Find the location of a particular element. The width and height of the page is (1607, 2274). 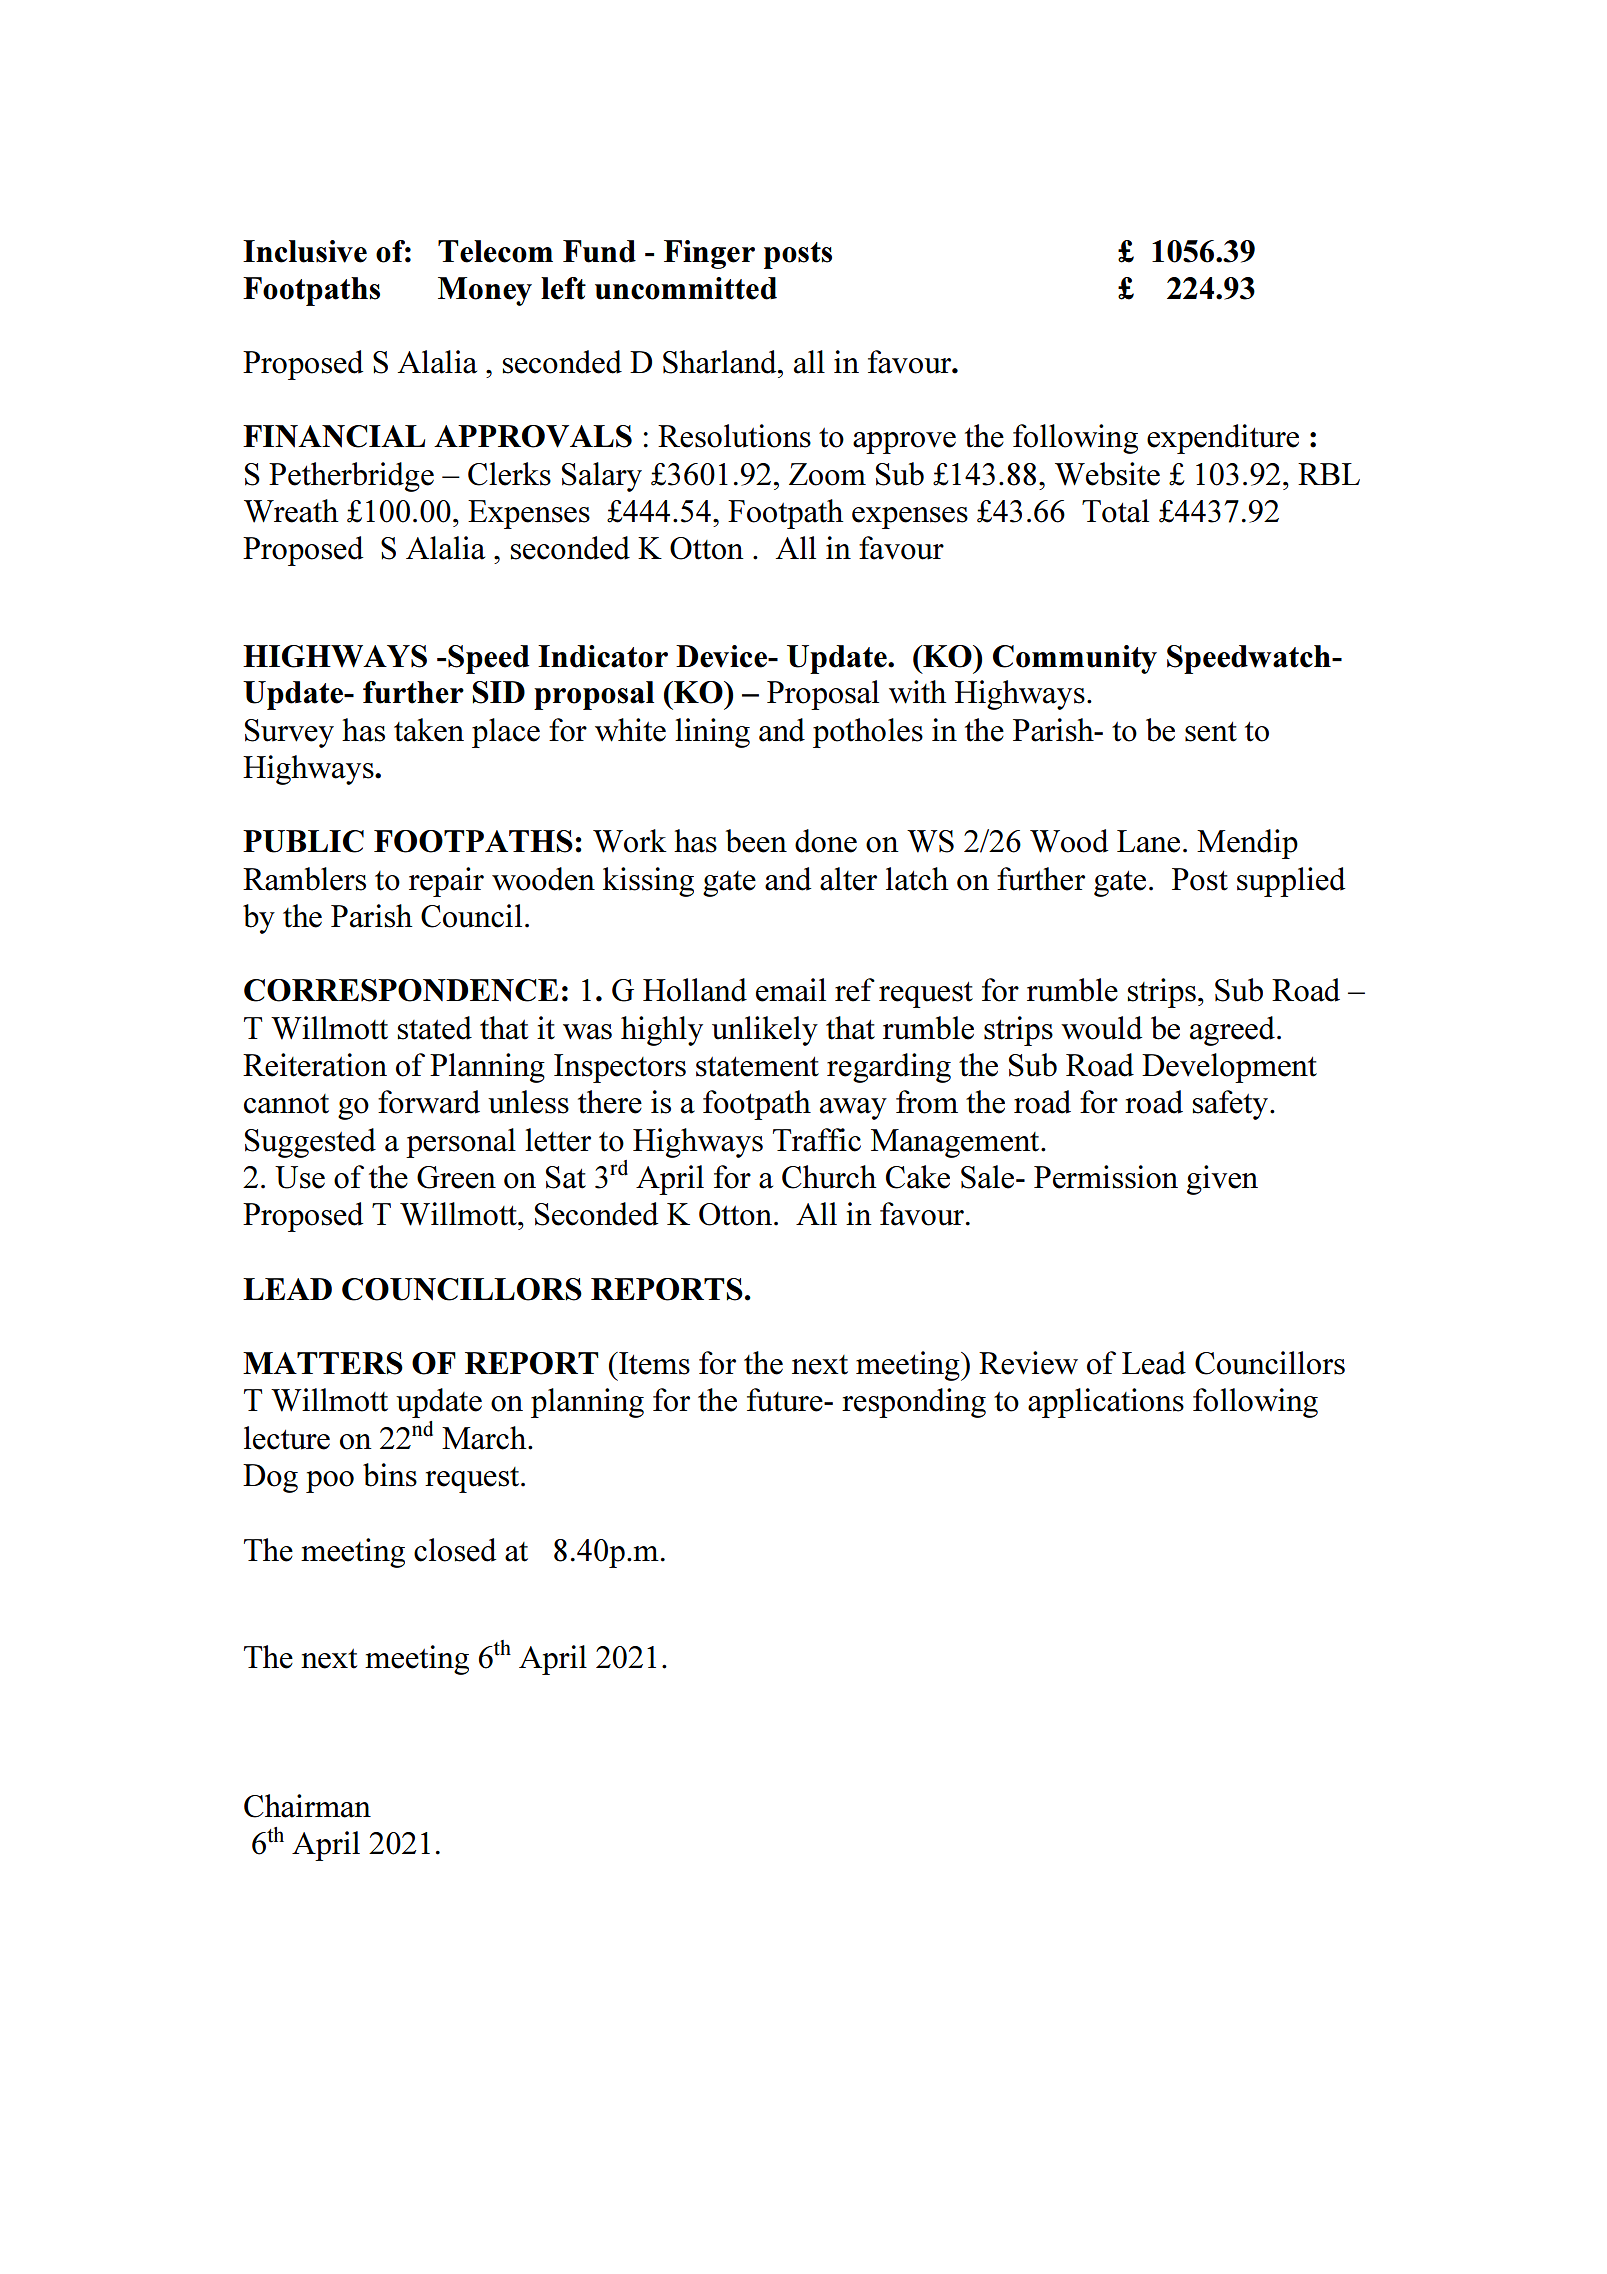

sent is located at coordinates (1211, 732).
